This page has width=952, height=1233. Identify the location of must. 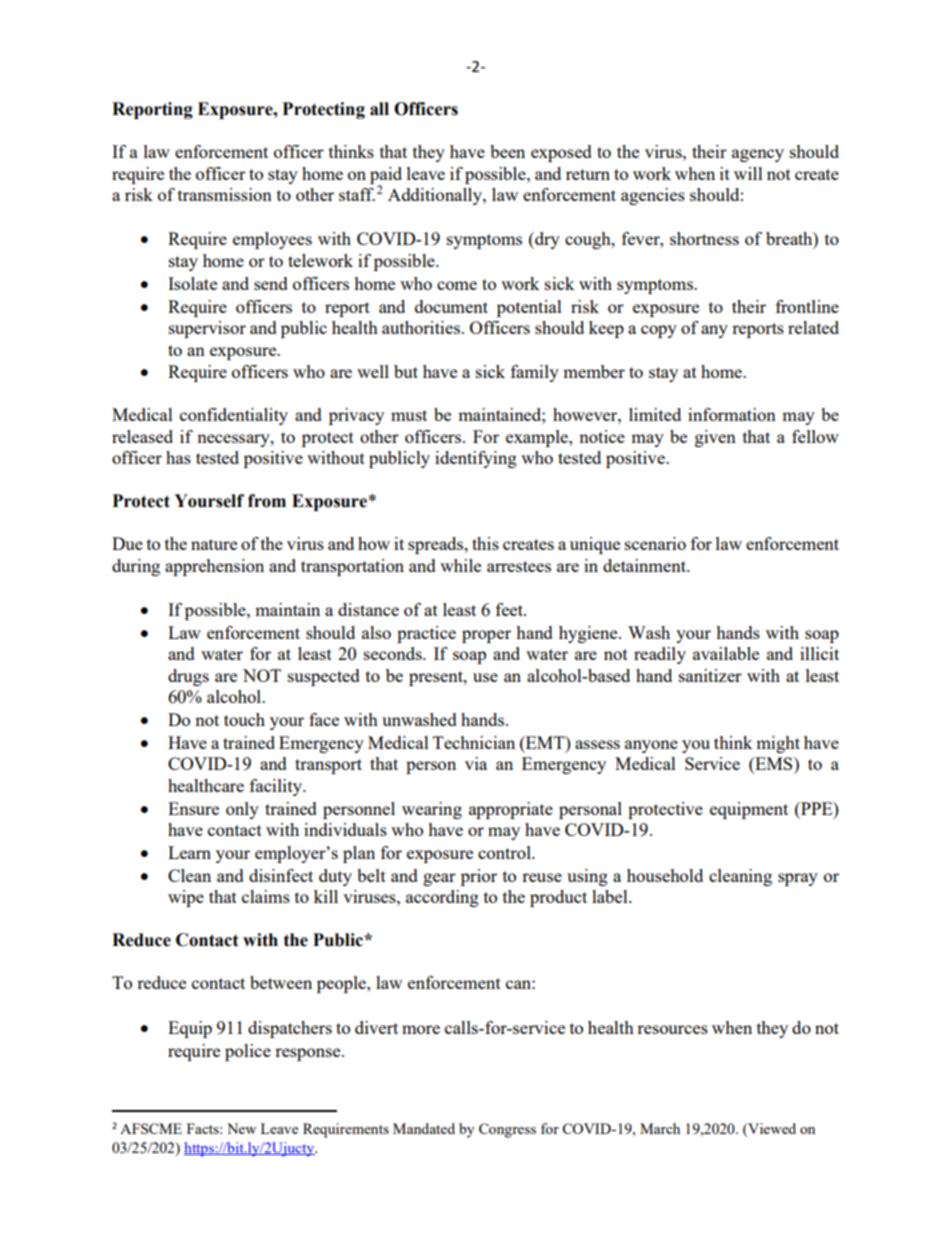
(409, 415).
